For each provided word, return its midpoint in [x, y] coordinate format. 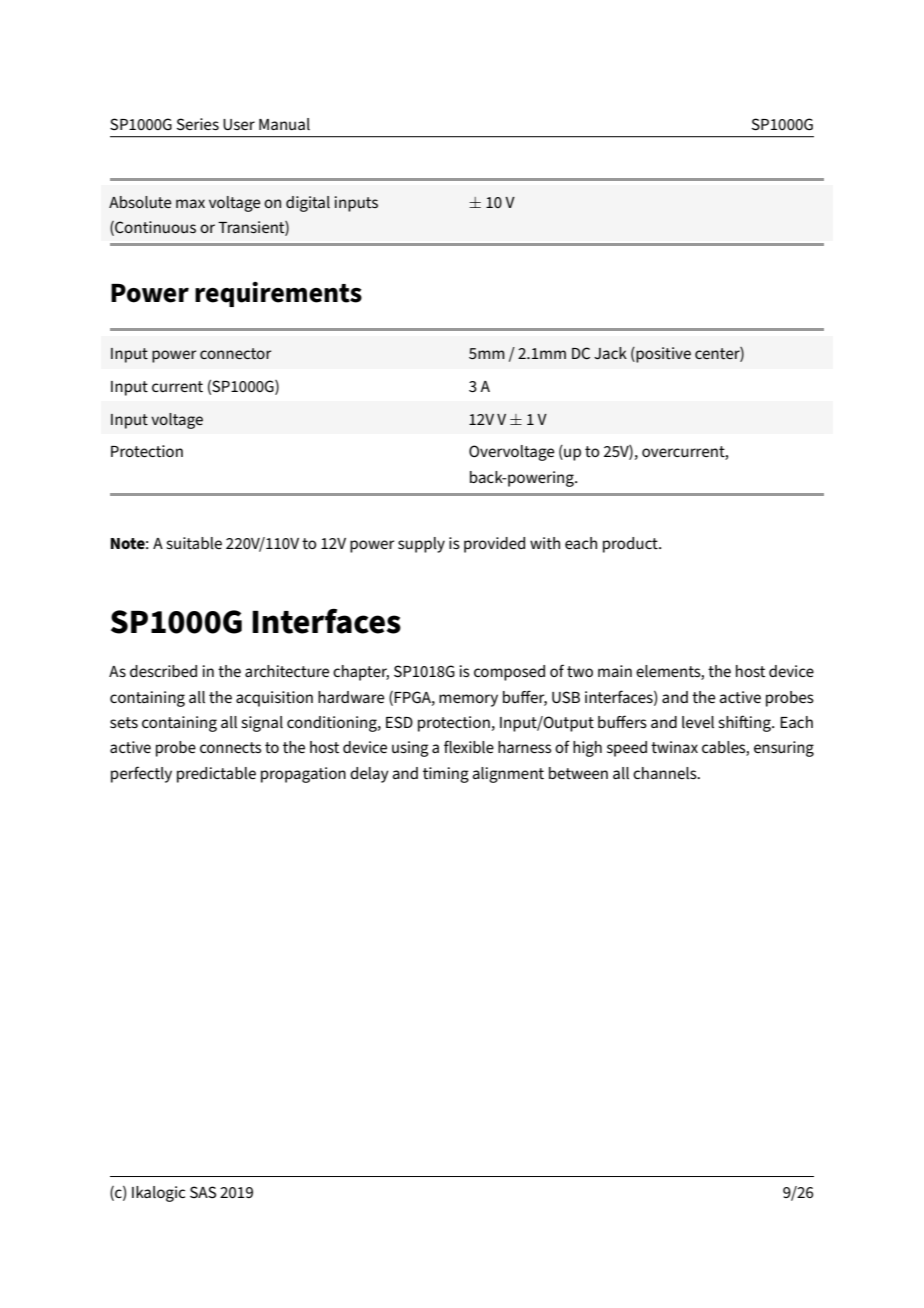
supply [421, 545]
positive [662, 355]
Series [198, 124]
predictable [216, 775]
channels [666, 773]
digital [308, 204]
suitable [194, 543]
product [631, 545]
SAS [203, 1192]
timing [446, 775]
